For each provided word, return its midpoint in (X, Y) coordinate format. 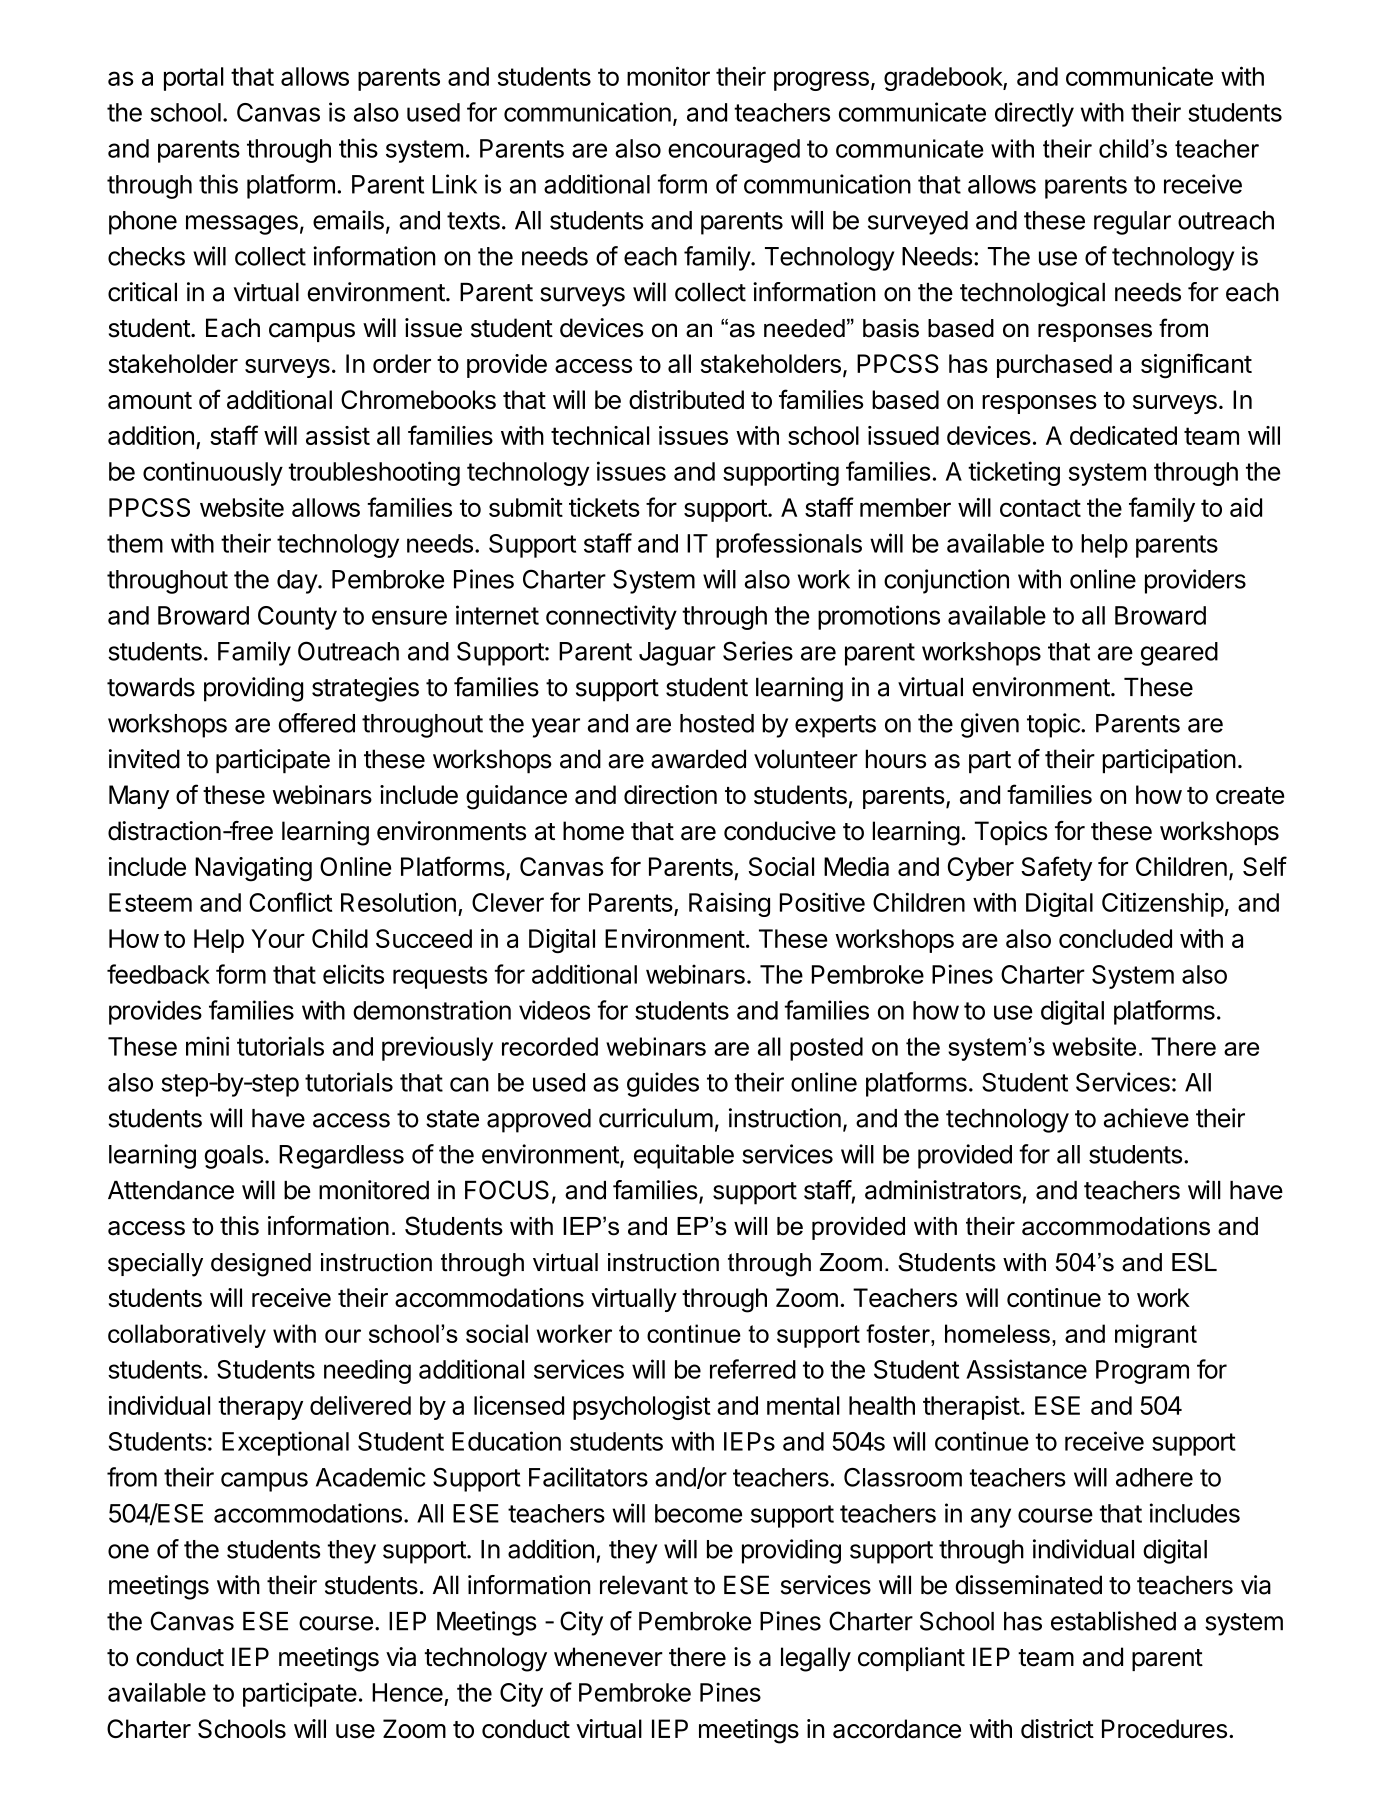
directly (1034, 114)
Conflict (290, 902)
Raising (729, 904)
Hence (407, 1692)
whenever (608, 1657)
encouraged (734, 151)
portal (194, 79)
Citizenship (1163, 904)
